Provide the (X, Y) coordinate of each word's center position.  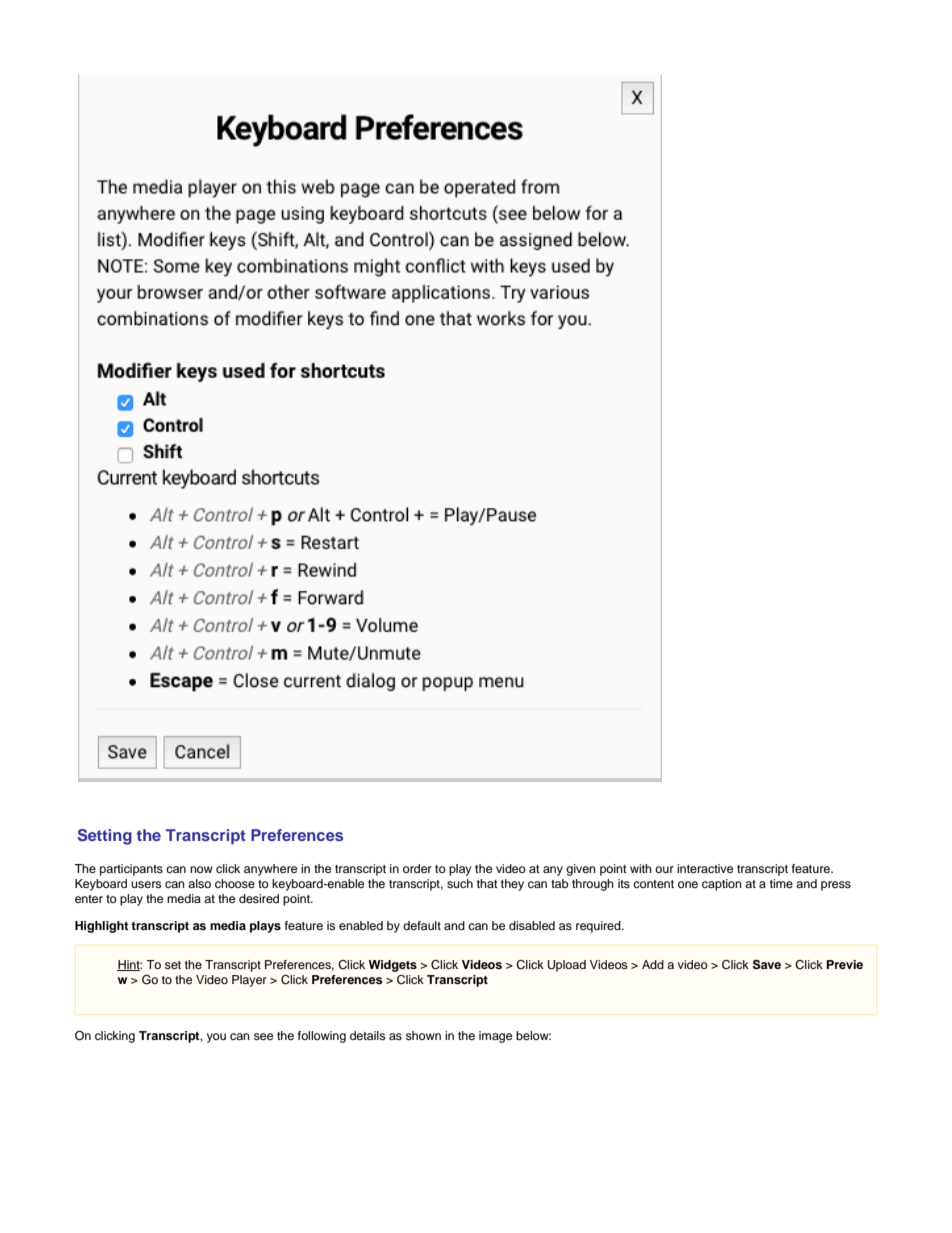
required (599, 927)
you (216, 1038)
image (495, 1037)
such (460, 883)
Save (767, 965)
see (263, 1036)
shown (423, 1035)
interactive (705, 868)
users (146, 884)
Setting (105, 837)
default (422, 925)
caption (722, 885)
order (417, 868)
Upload (567, 966)
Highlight (102, 927)
